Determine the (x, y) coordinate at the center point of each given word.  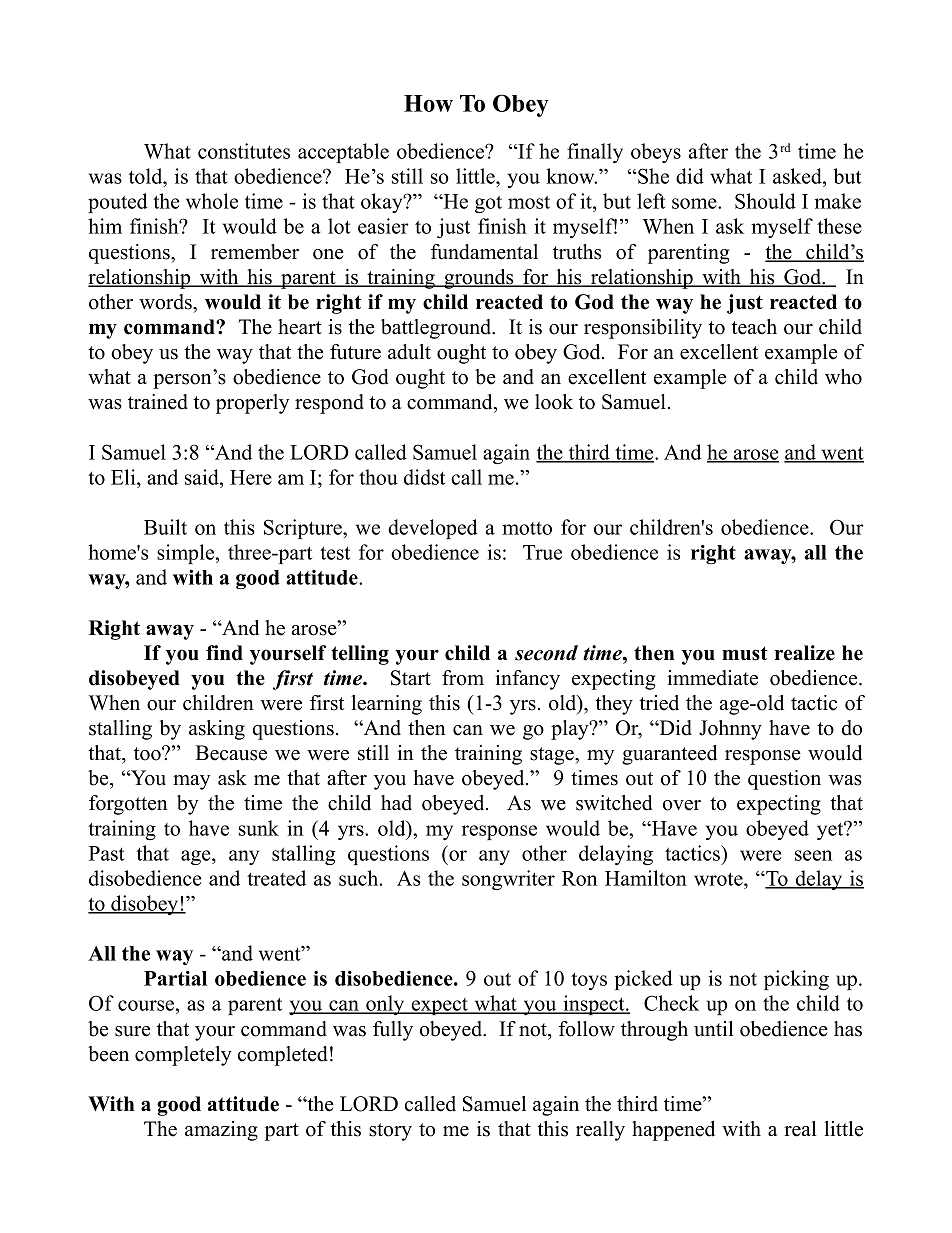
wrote (719, 879)
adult (409, 352)
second (546, 653)
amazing (221, 1131)
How (428, 103)
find (224, 653)
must (745, 653)
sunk (259, 828)
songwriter (508, 880)
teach (754, 327)
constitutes (244, 151)
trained (158, 402)
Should (765, 201)
